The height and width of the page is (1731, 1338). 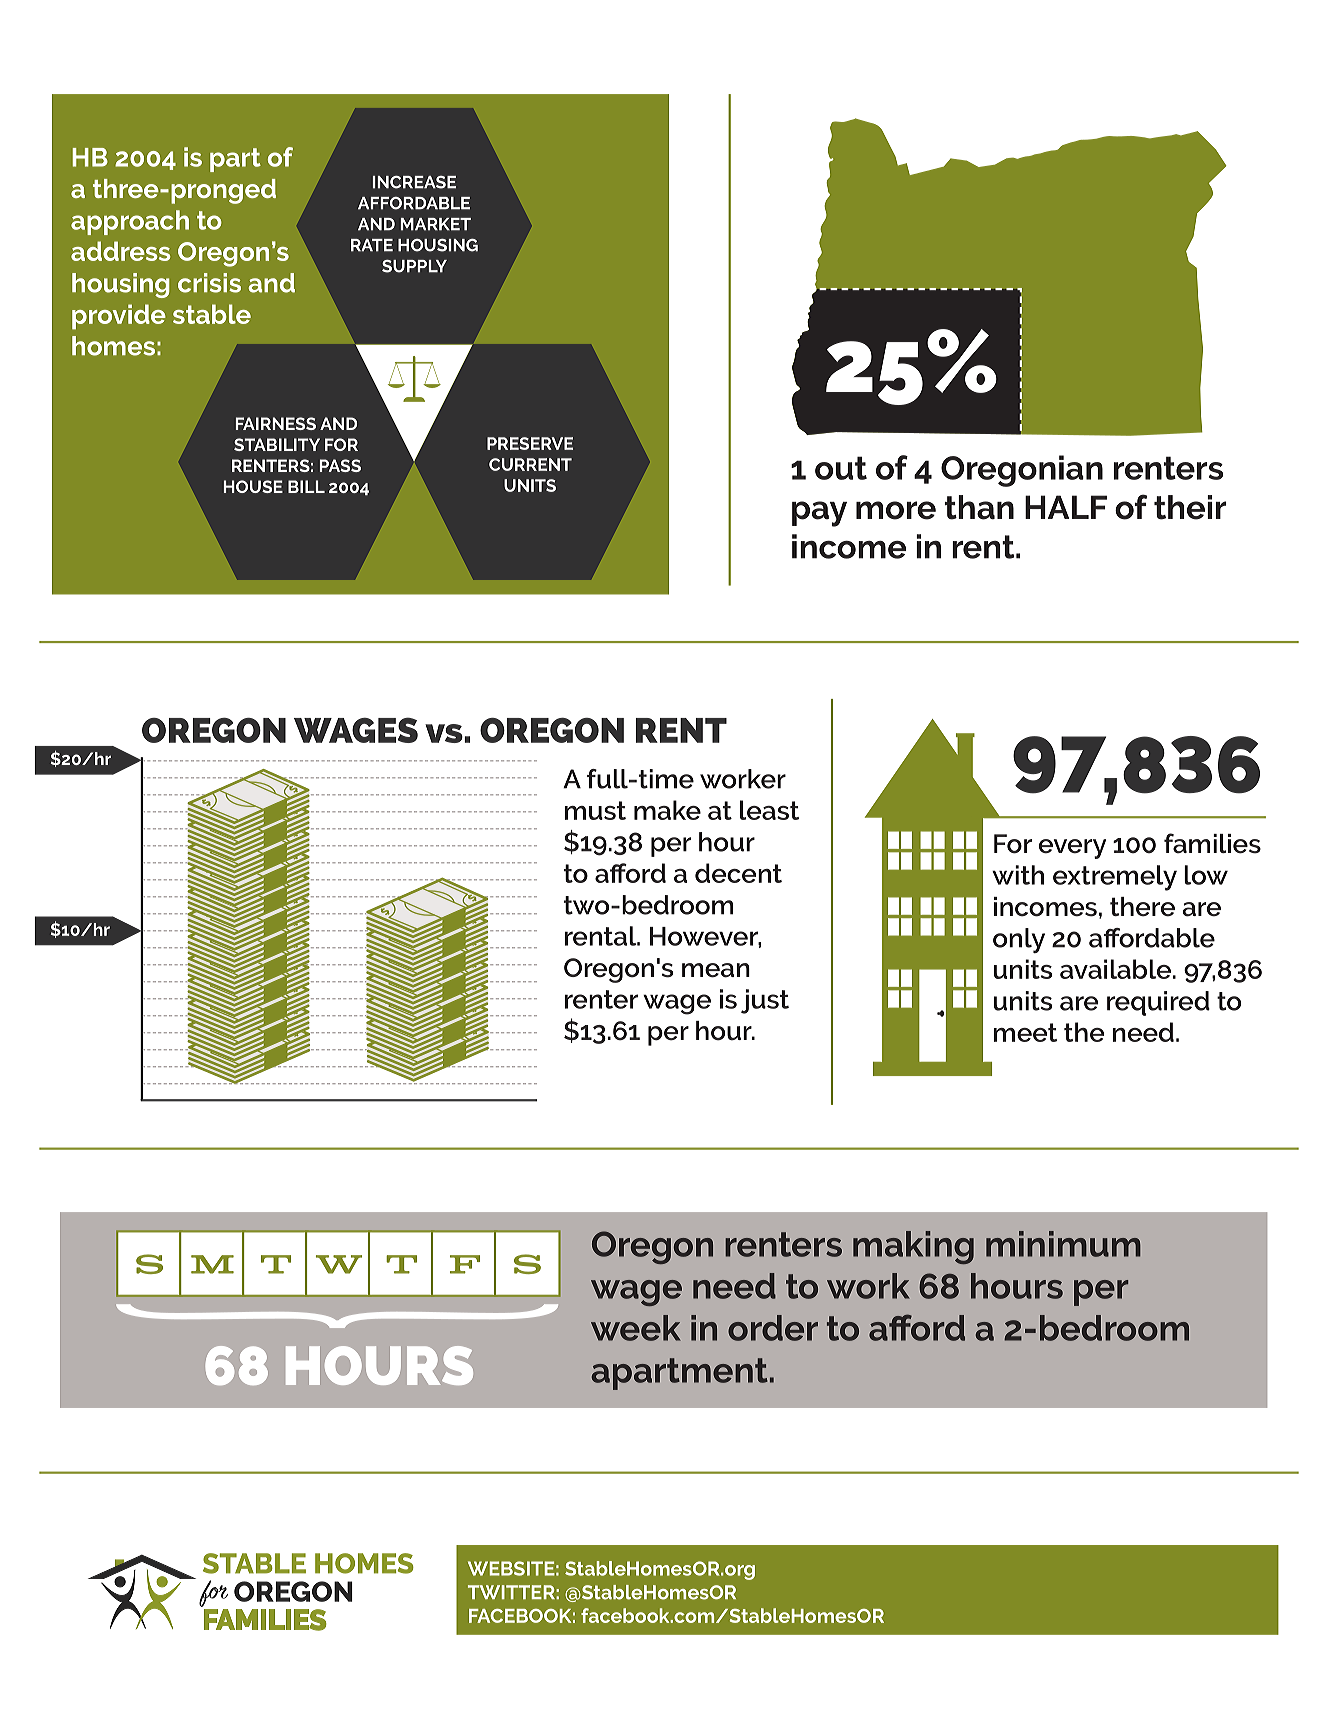 I want to click on mean, so click(x=716, y=970).
